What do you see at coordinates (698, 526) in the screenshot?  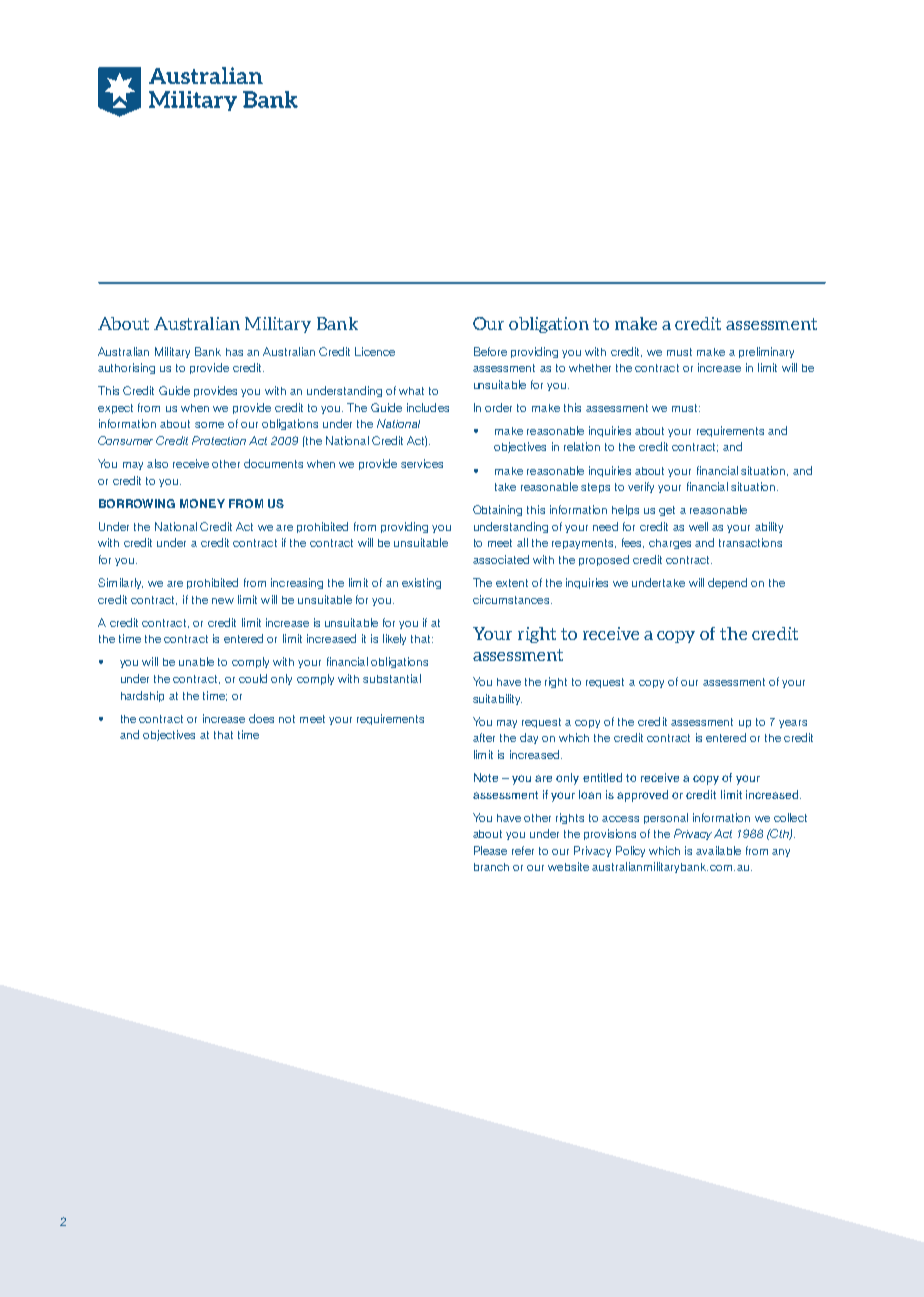 I see `well` at bounding box center [698, 526].
